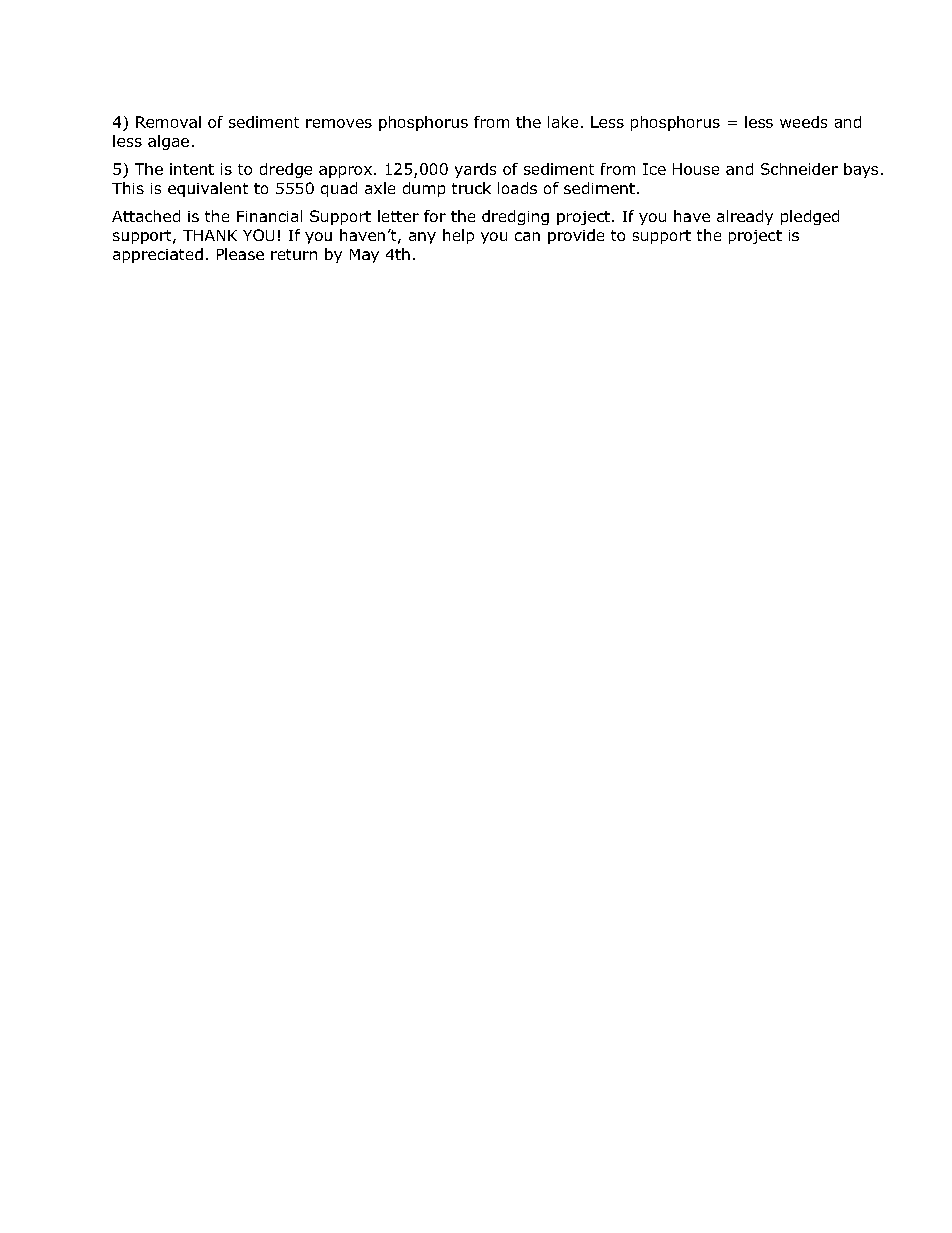 This image has height=1233, width=952. What do you see at coordinates (475, 170) in the image?
I see `yards` at bounding box center [475, 170].
